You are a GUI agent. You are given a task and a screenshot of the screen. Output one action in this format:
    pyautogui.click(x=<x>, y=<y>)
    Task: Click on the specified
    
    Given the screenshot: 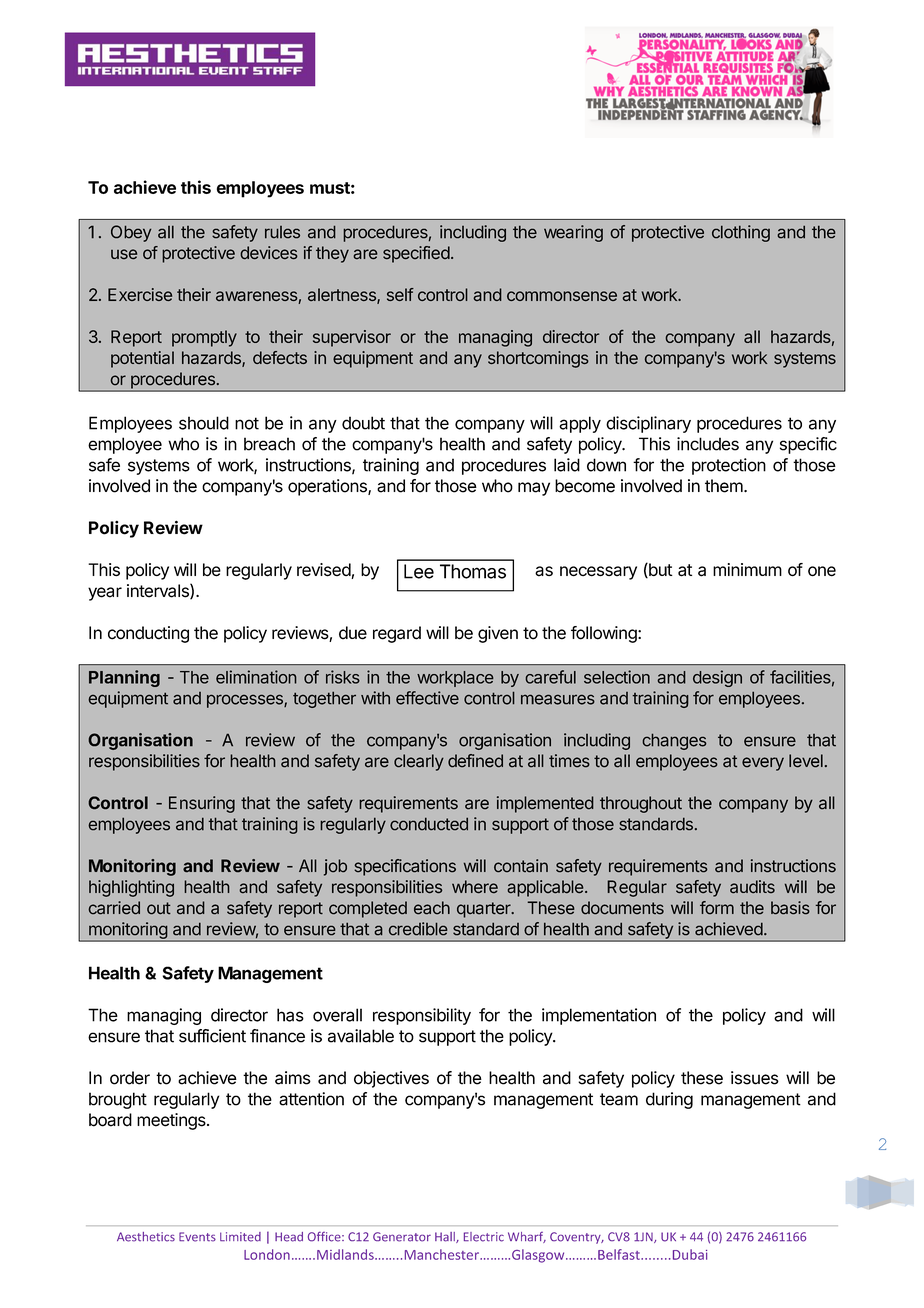 What is the action you would take?
    pyautogui.click(x=416, y=254)
